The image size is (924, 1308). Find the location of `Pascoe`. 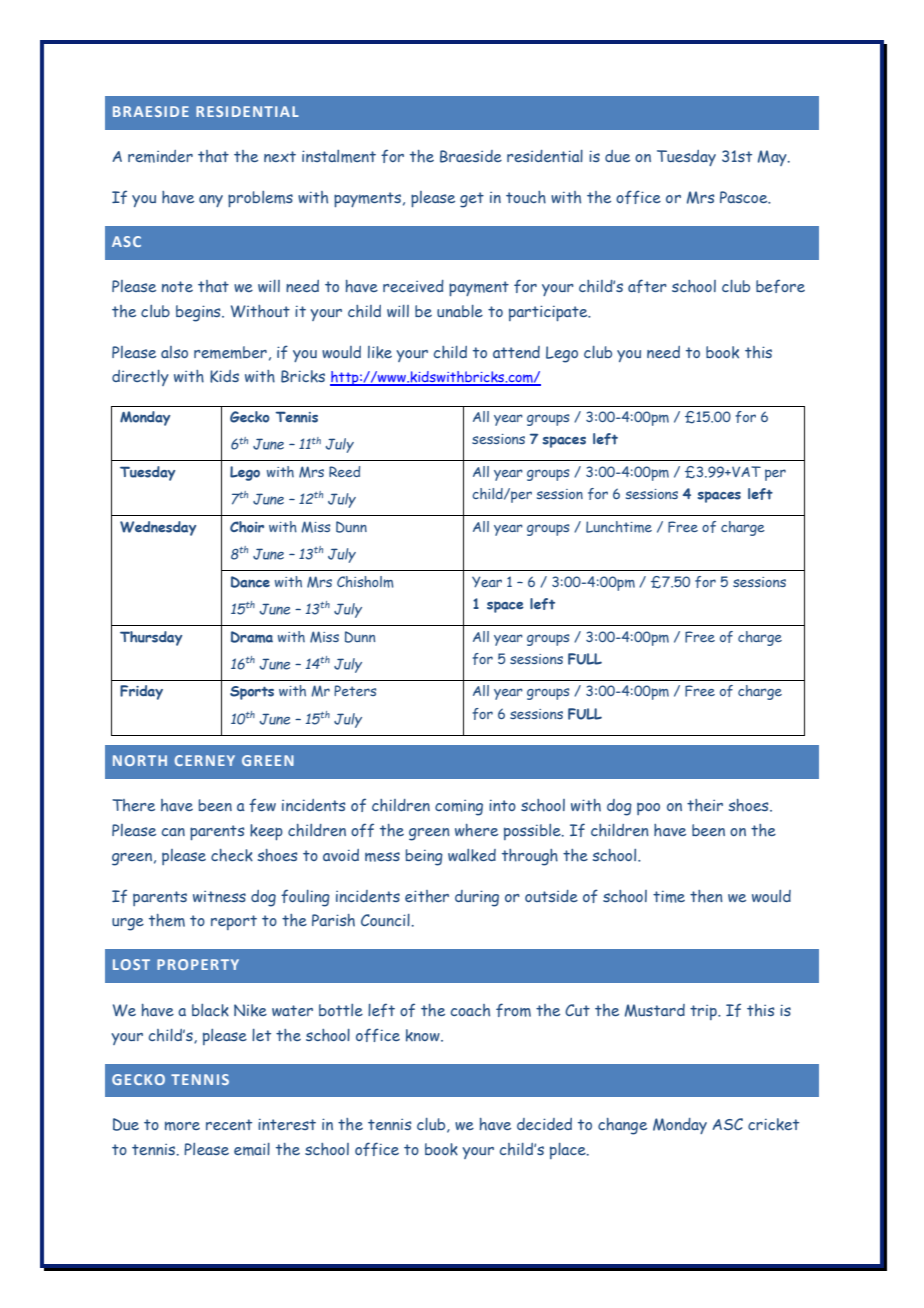

Pascoe is located at coordinates (745, 197).
